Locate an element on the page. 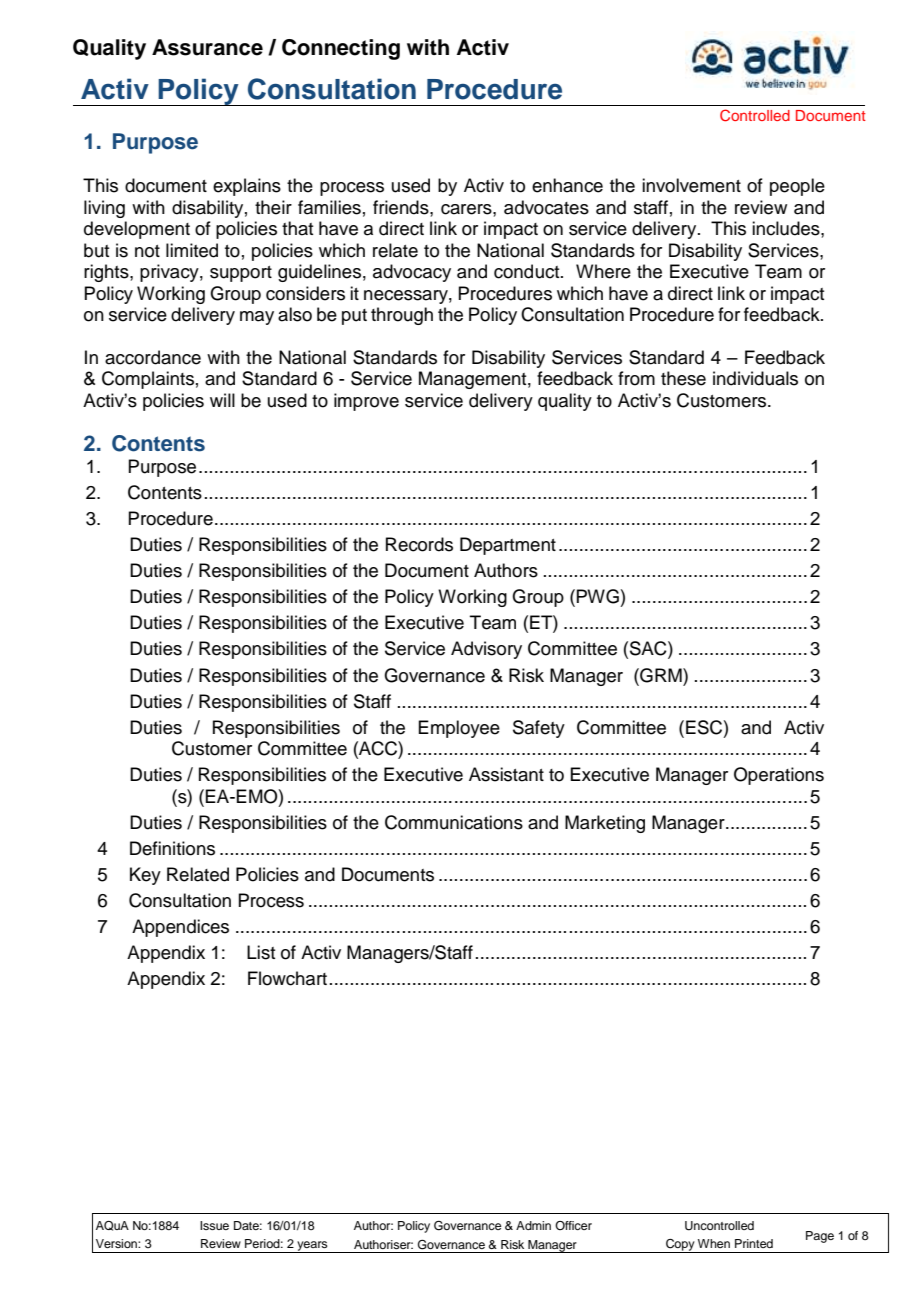 This page has height=1308, width=924. Definitions is located at coordinates (172, 848).
